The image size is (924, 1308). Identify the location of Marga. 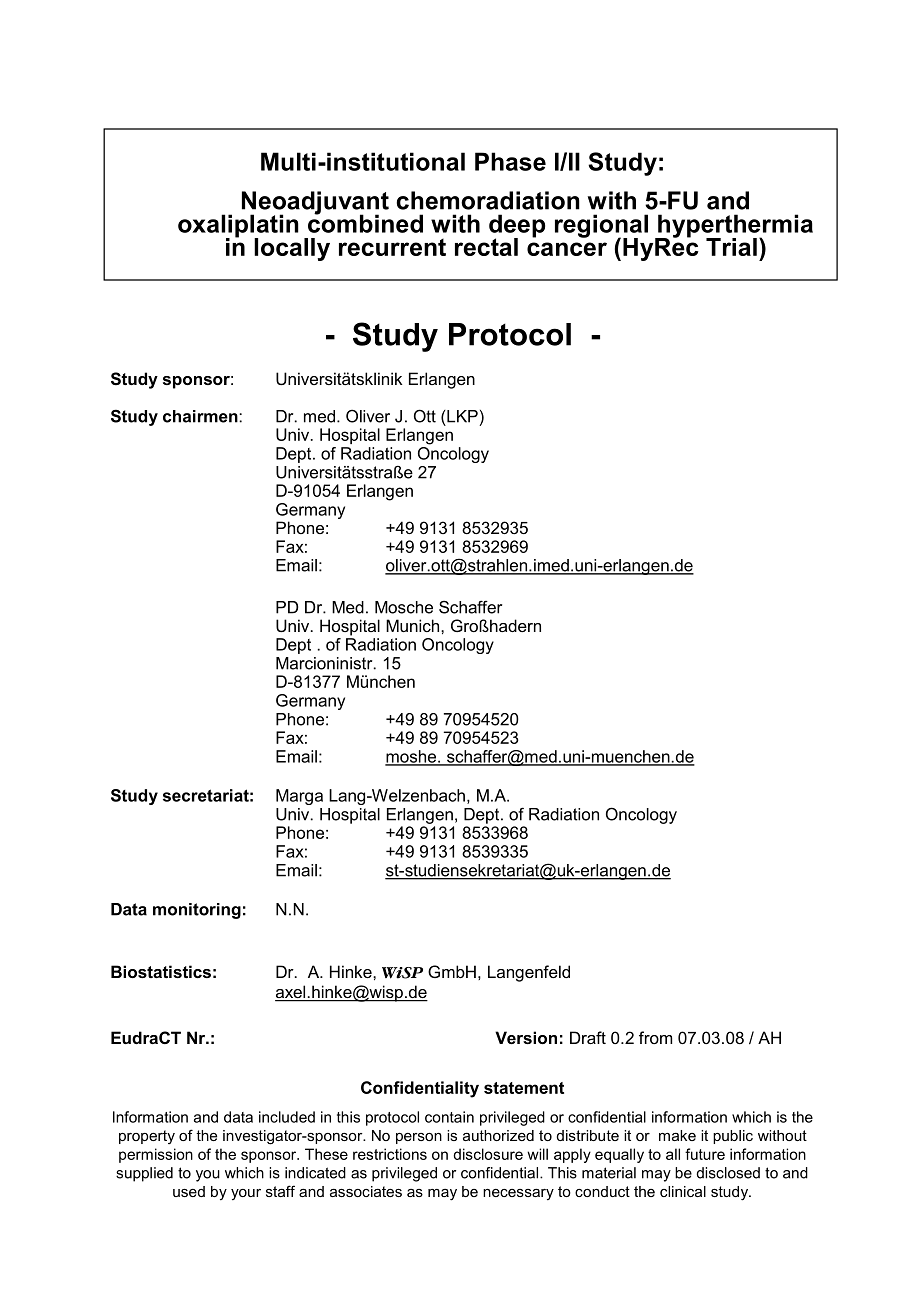
(299, 797).
